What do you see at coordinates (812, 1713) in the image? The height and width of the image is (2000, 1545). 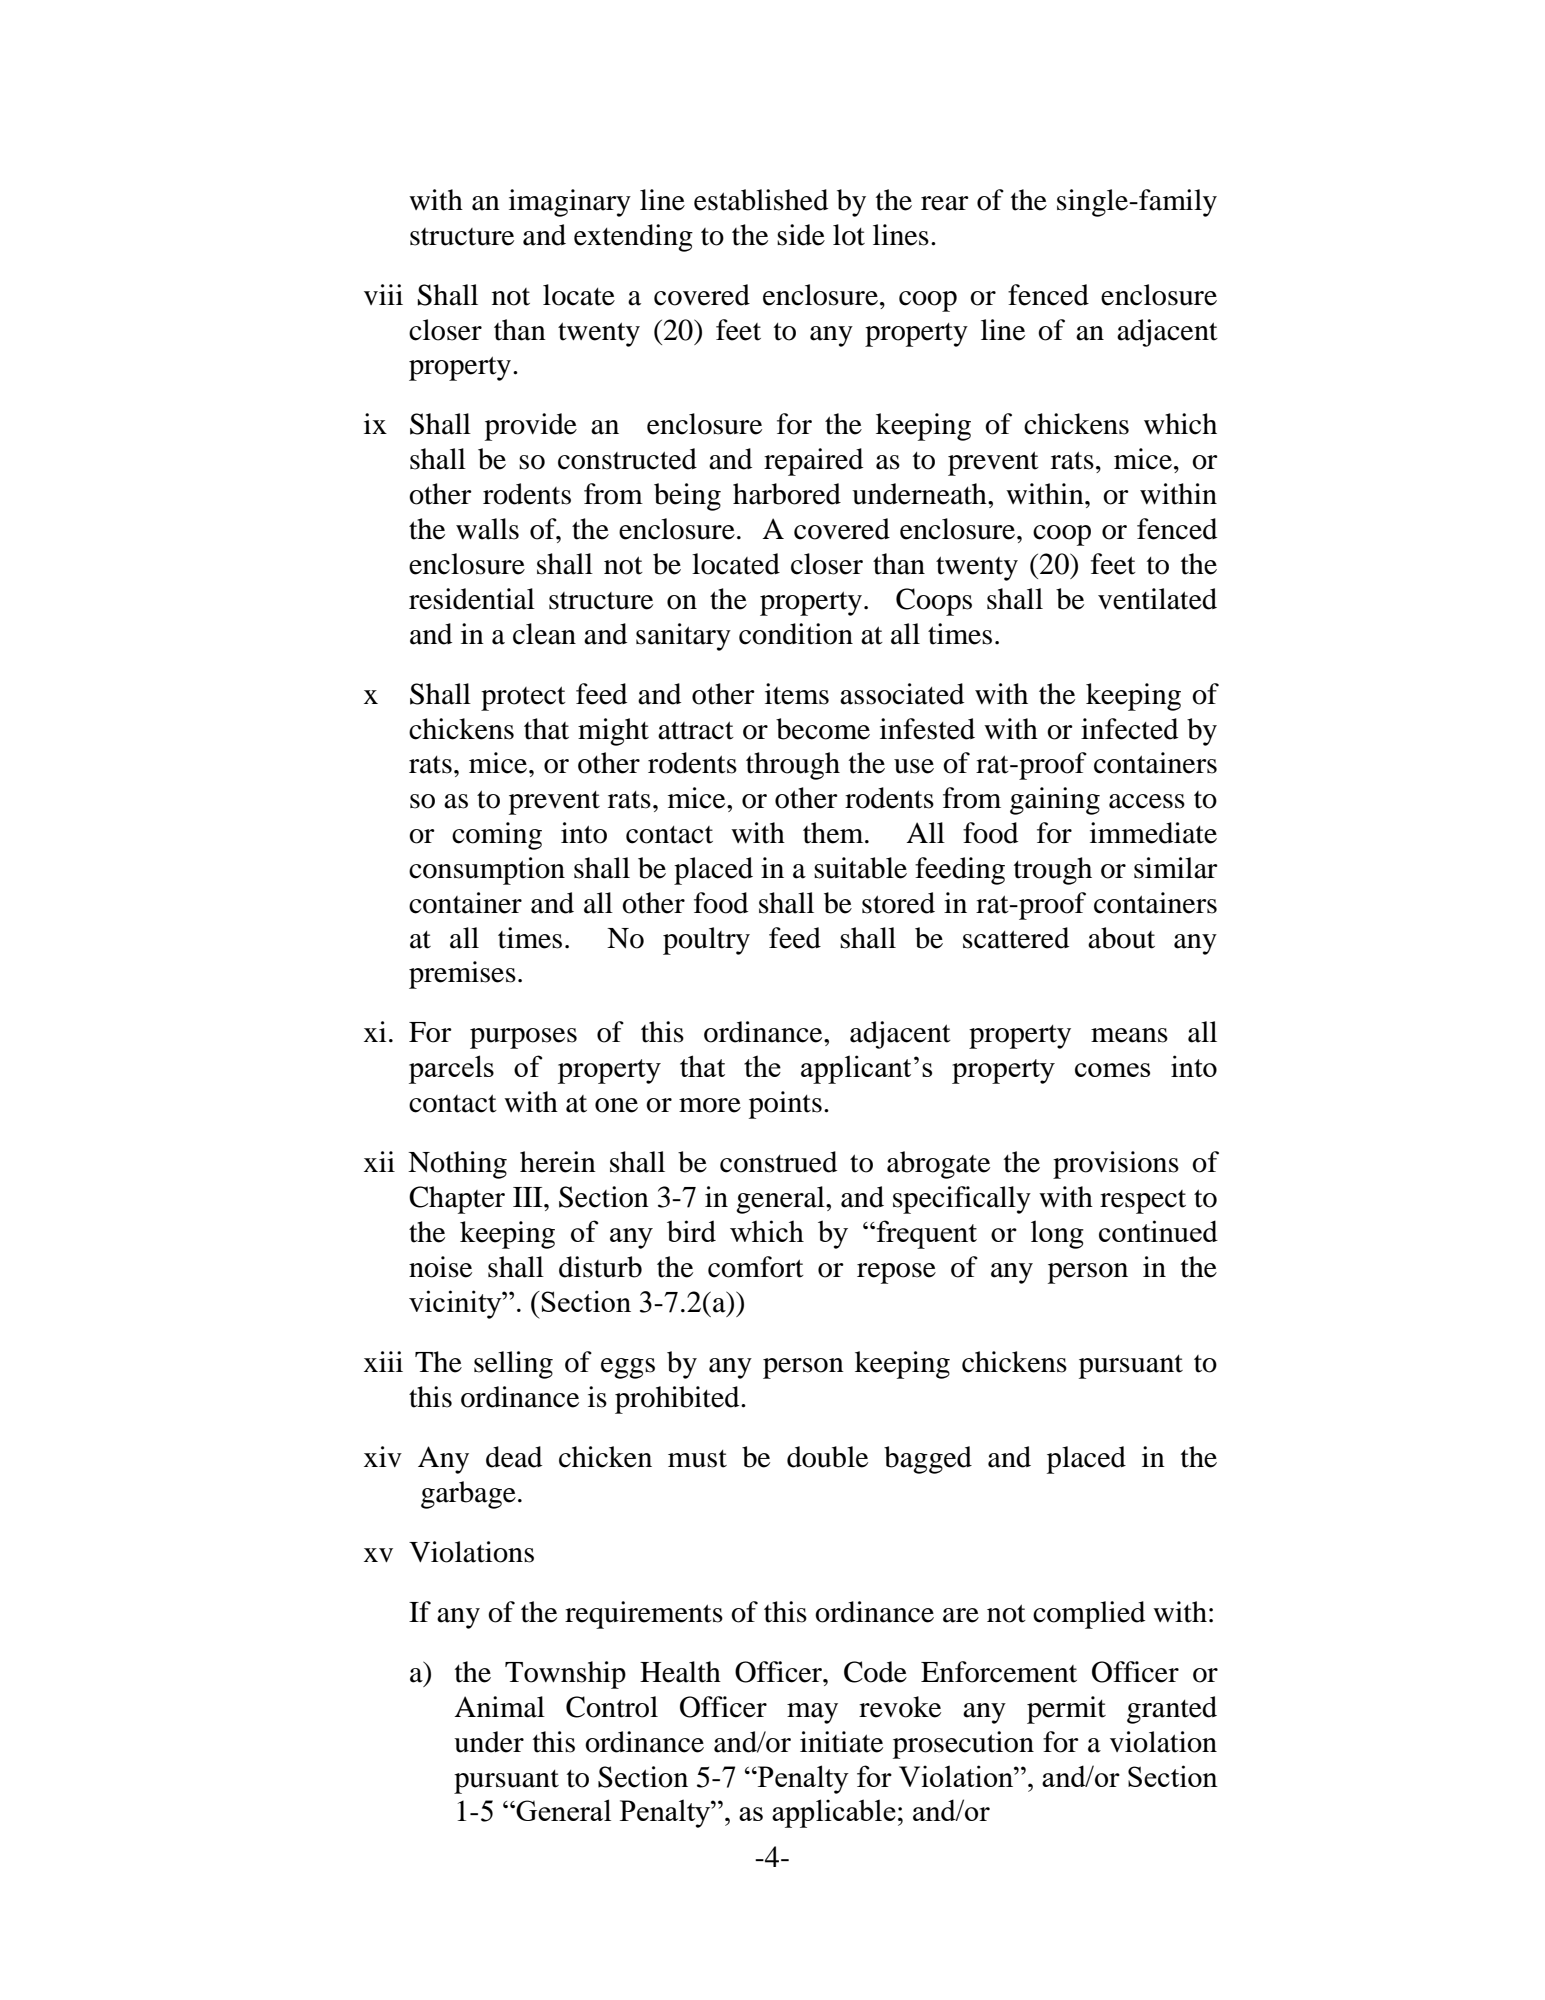 I see `may` at bounding box center [812, 1713].
